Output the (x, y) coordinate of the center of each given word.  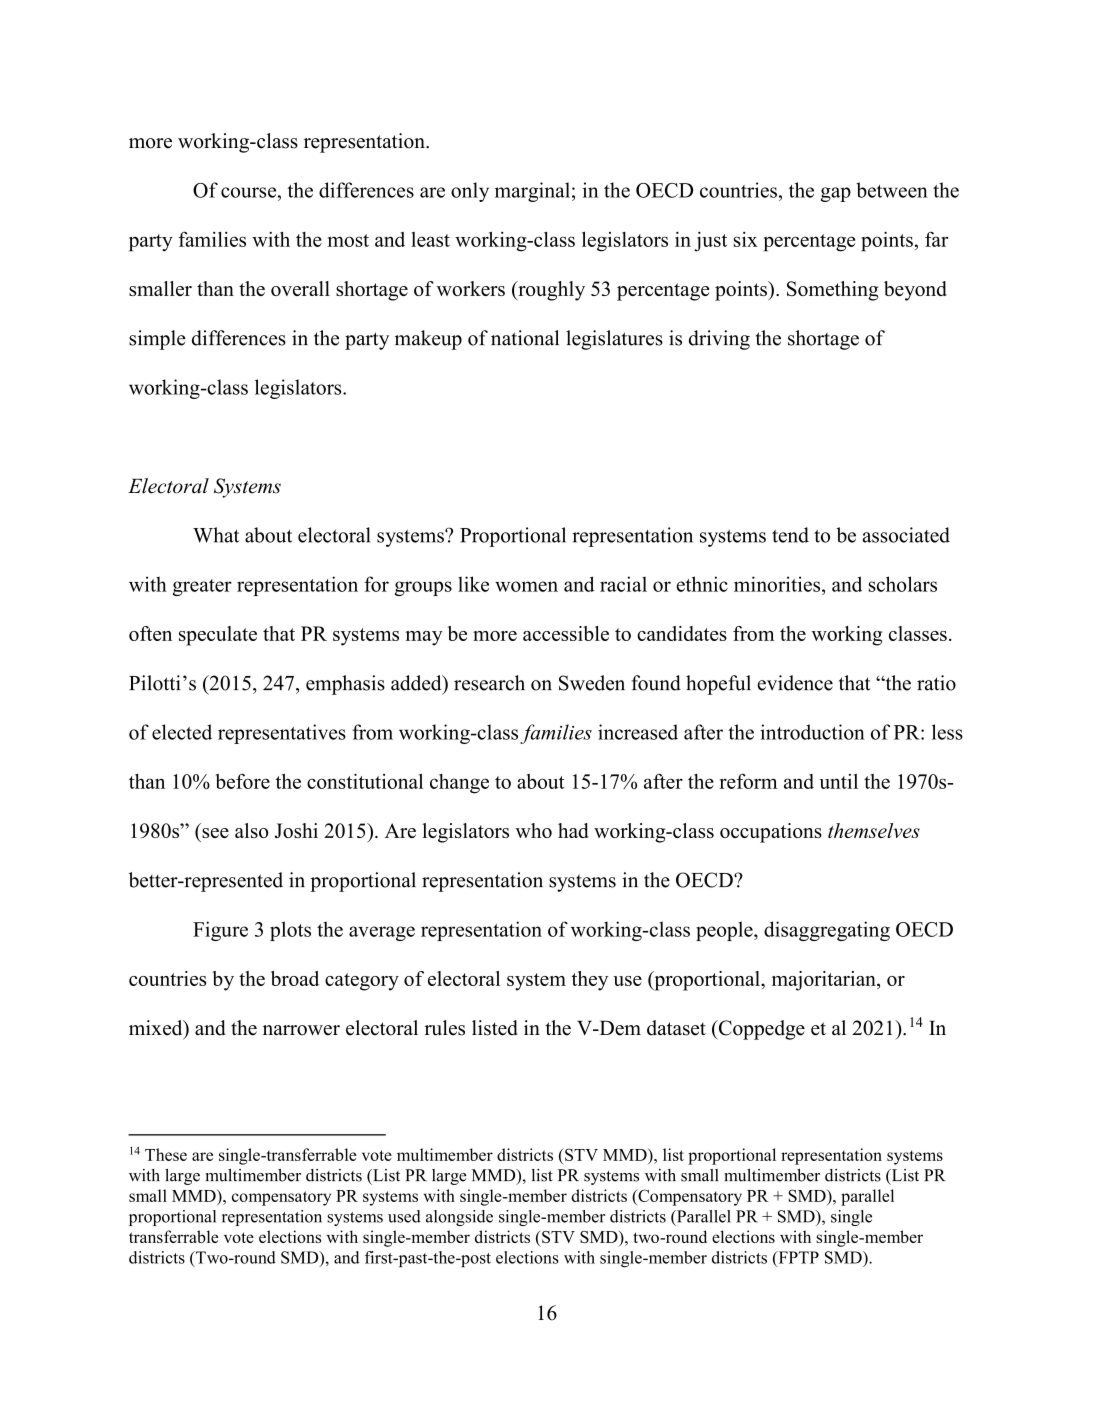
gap (836, 194)
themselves (874, 830)
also (251, 830)
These (166, 1154)
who (533, 830)
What (216, 535)
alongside (459, 1218)
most (348, 240)
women (526, 586)
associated (906, 535)
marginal (532, 192)
